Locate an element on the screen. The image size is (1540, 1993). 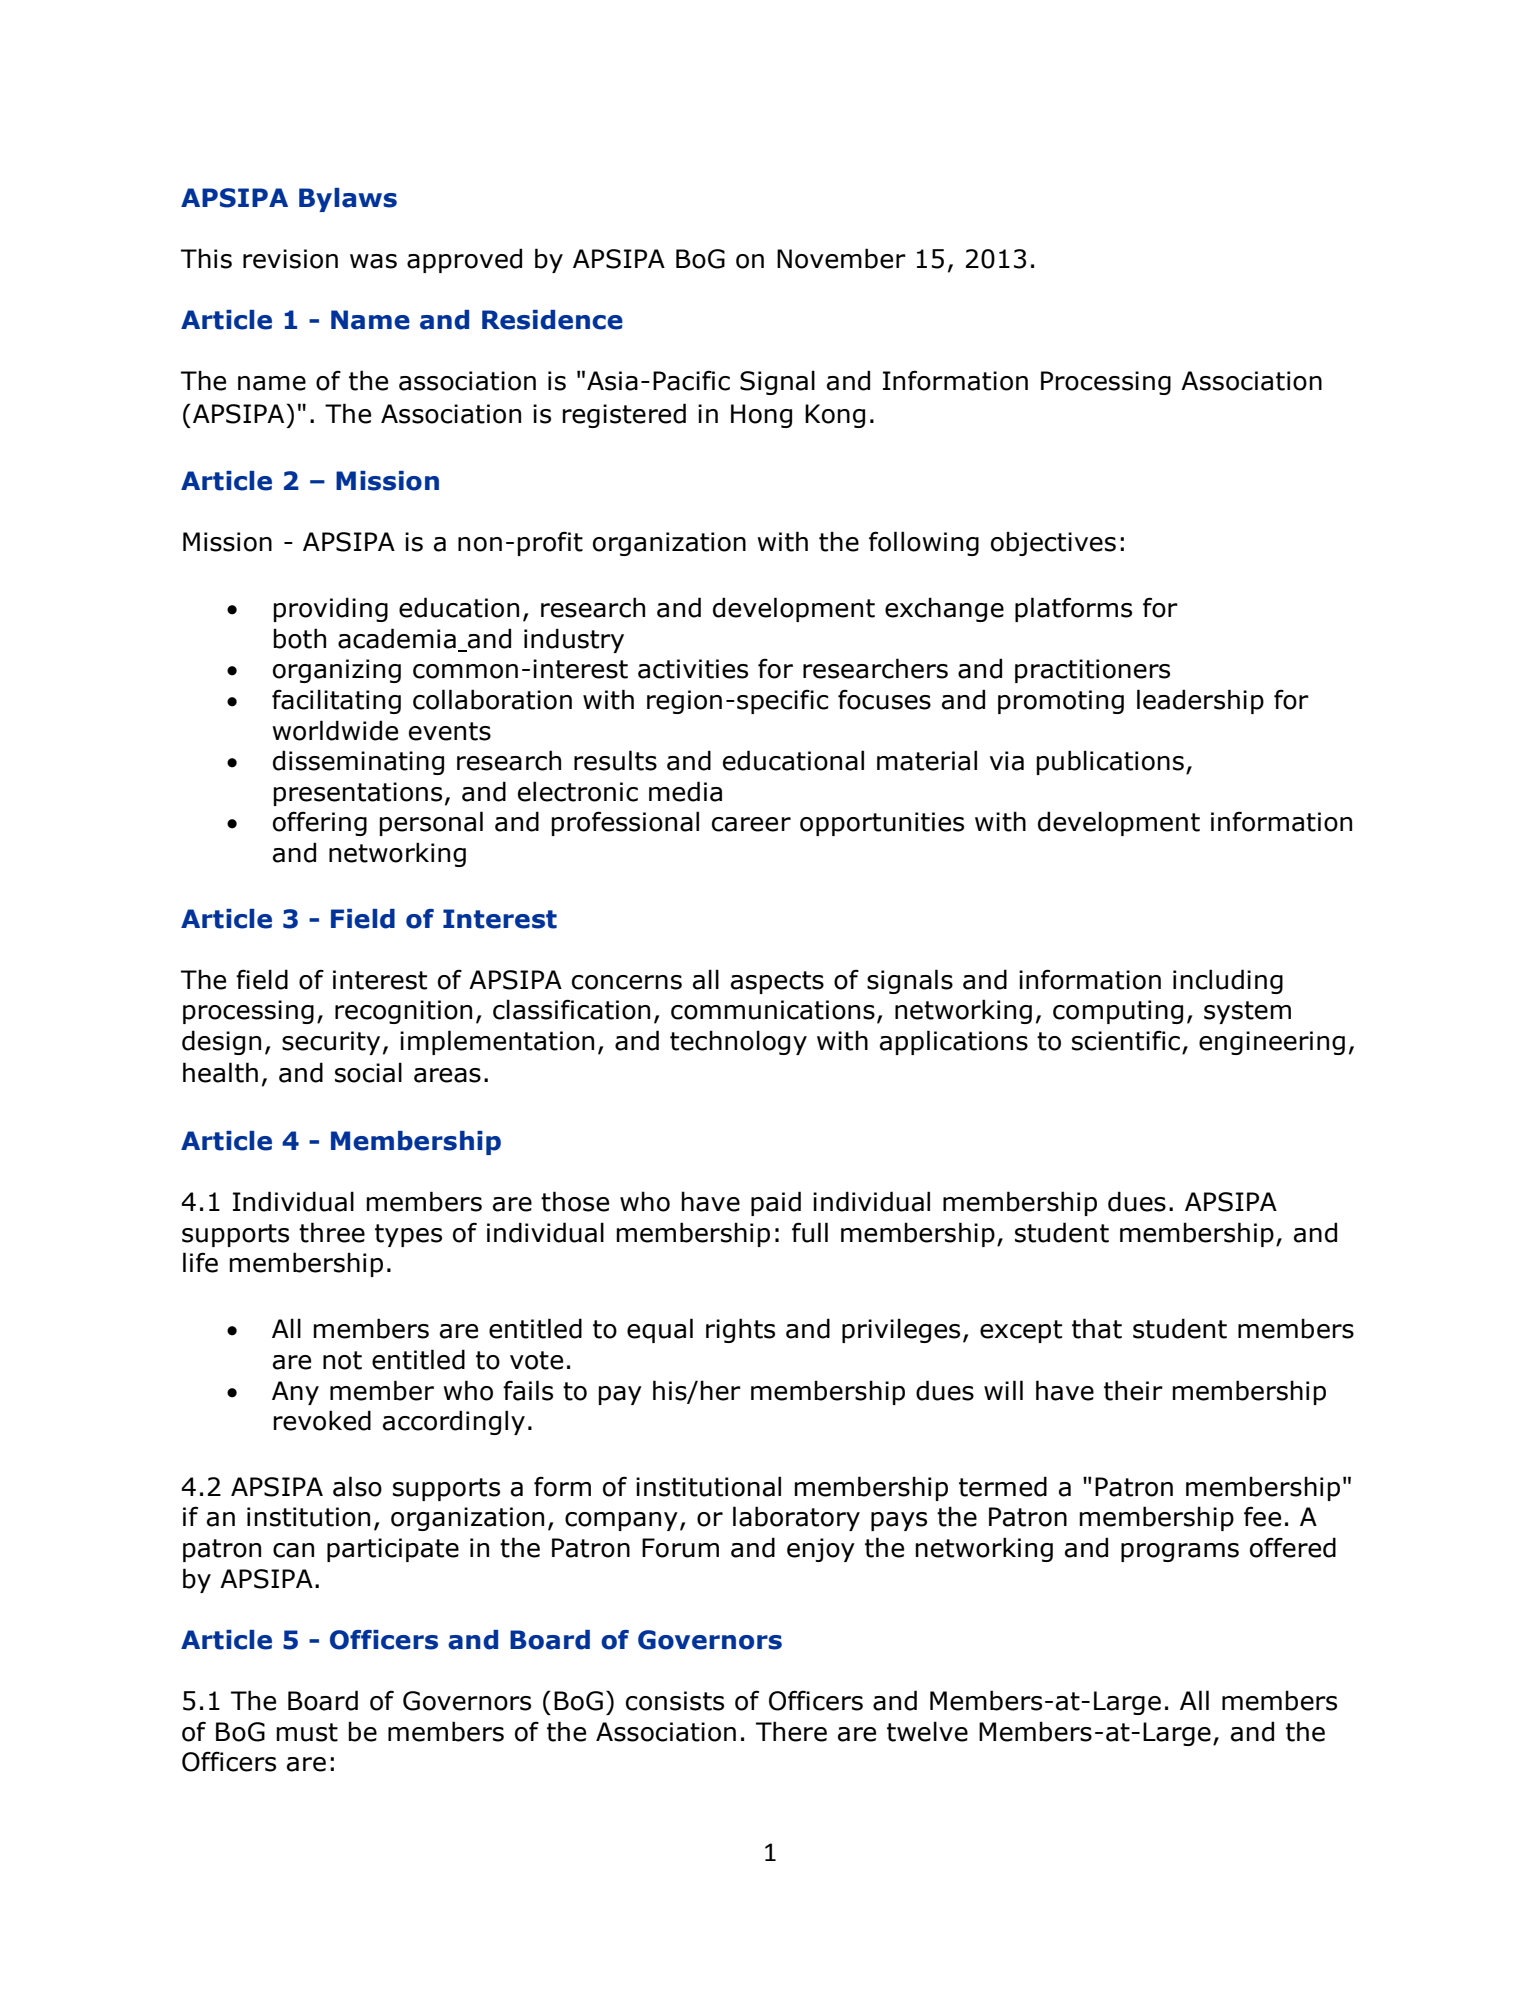
consists is located at coordinates (675, 1701).
